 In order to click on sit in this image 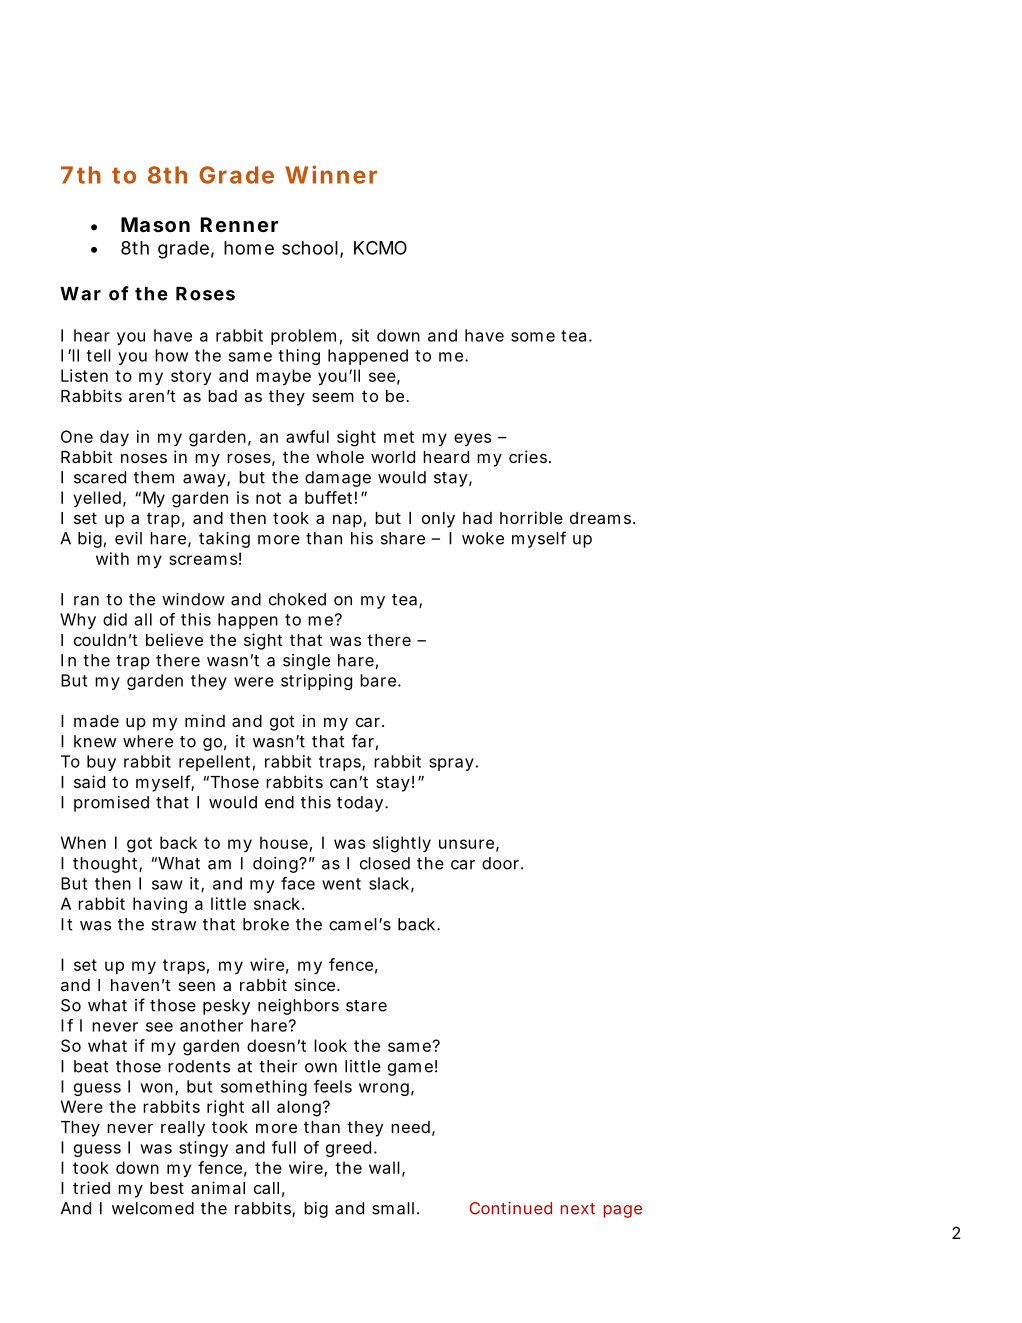, I will do `click(360, 335)`.
